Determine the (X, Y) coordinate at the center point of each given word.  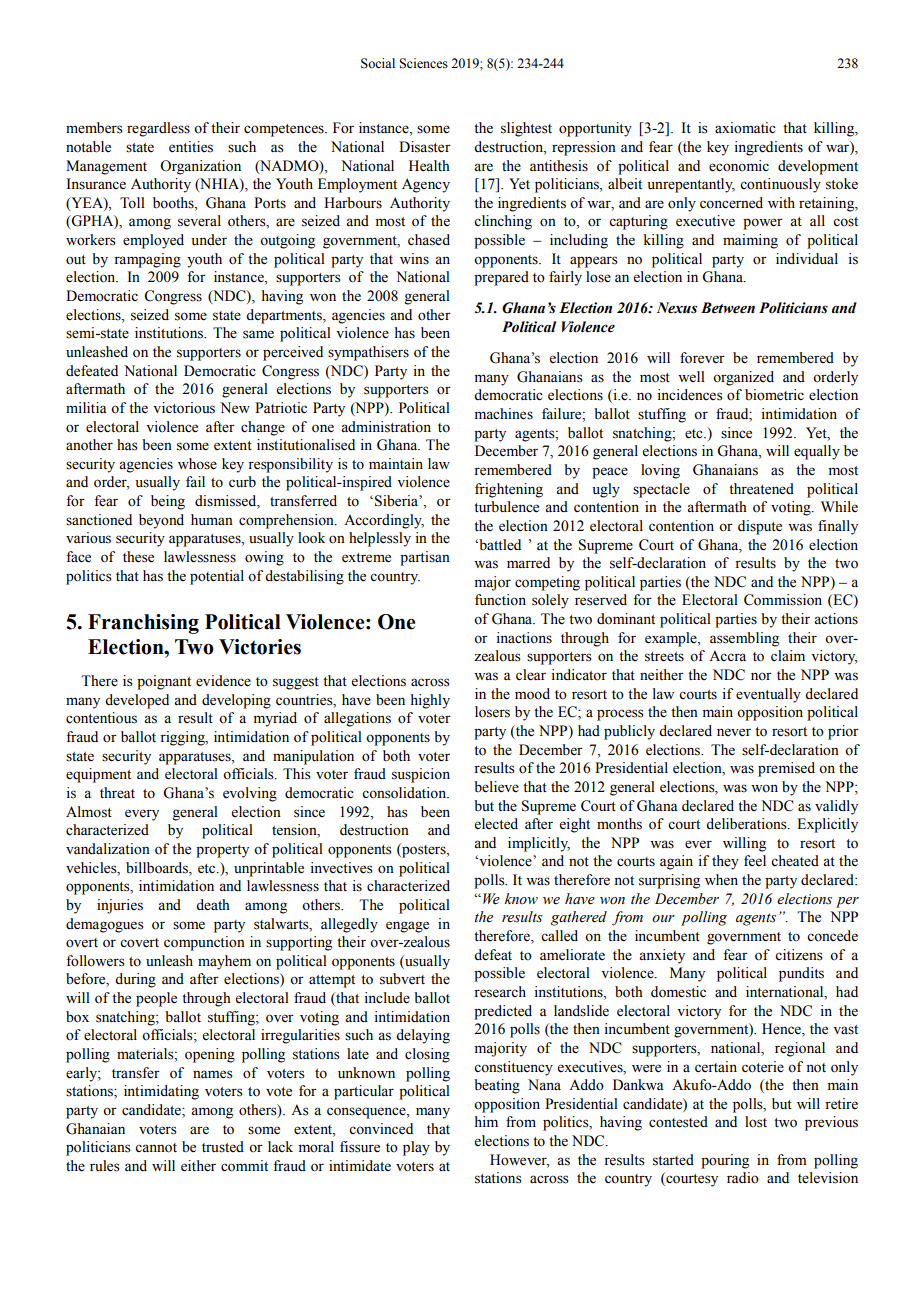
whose (197, 464)
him (486, 1121)
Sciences (423, 63)
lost (756, 1122)
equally (817, 452)
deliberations (747, 824)
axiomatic (745, 128)
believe (496, 787)
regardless (158, 129)
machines (504, 414)
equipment (98, 775)
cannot (156, 1148)
